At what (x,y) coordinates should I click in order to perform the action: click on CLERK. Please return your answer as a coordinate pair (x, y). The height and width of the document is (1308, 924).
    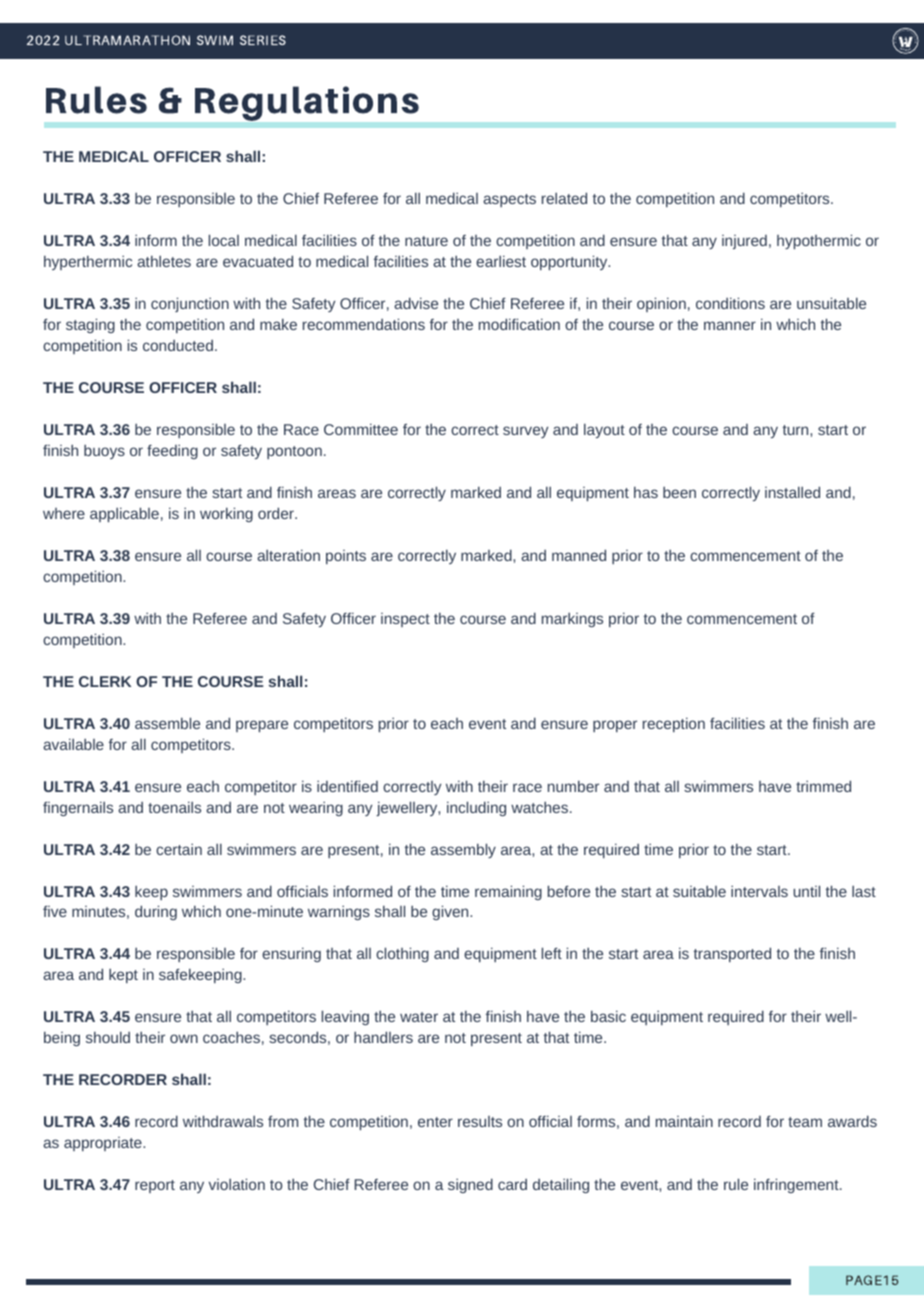
    Looking at the image, I should click on (105, 681).
